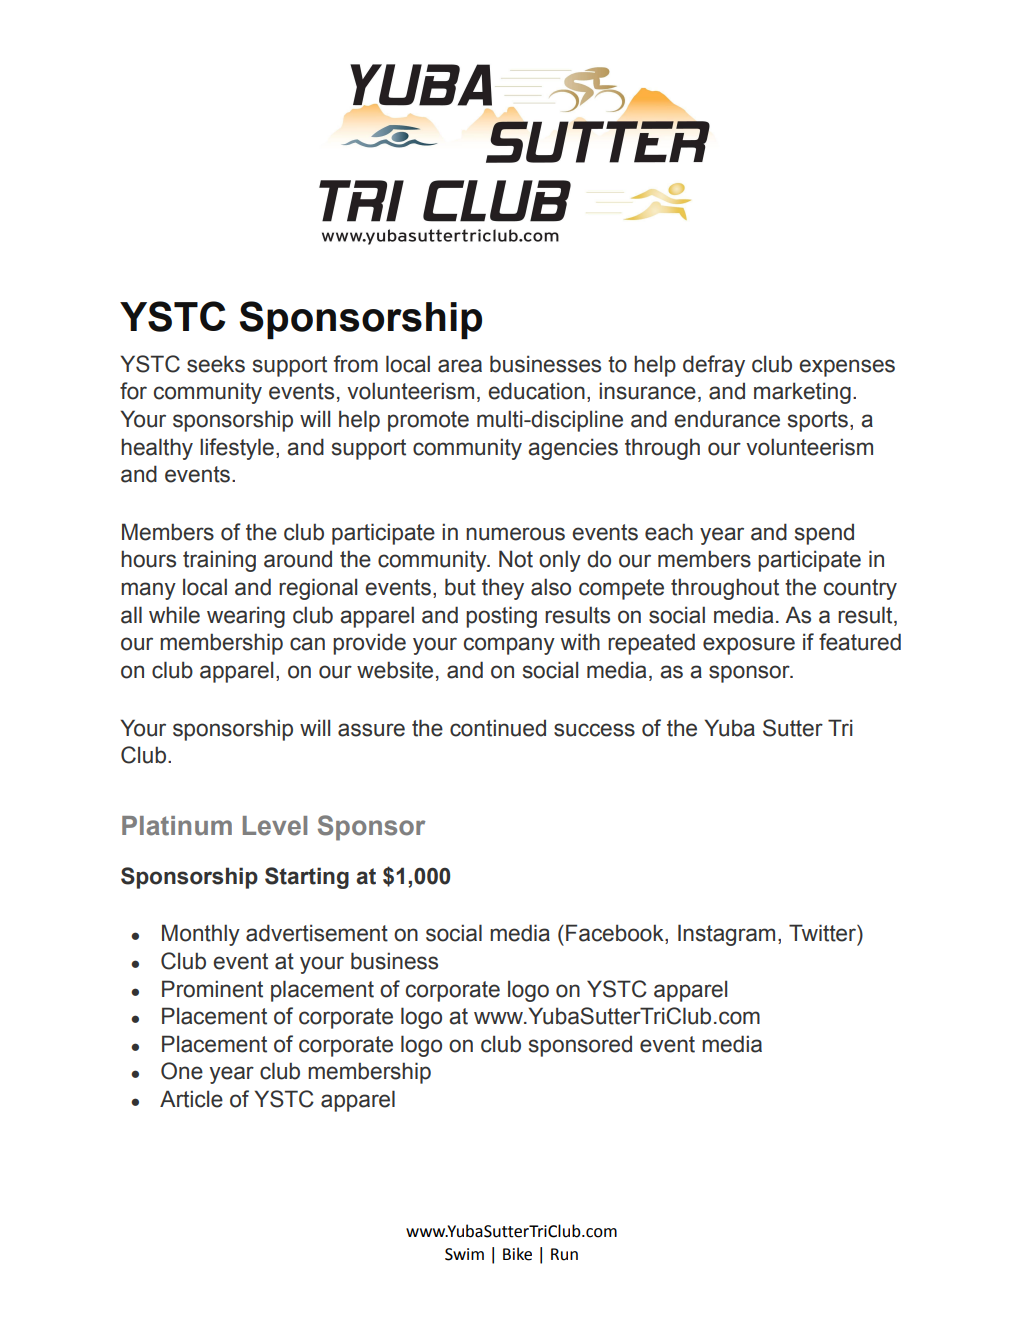 Image resolution: width=1024 pixels, height=1325 pixels. Describe the element at coordinates (536, 391) in the page. I see `education` at that location.
